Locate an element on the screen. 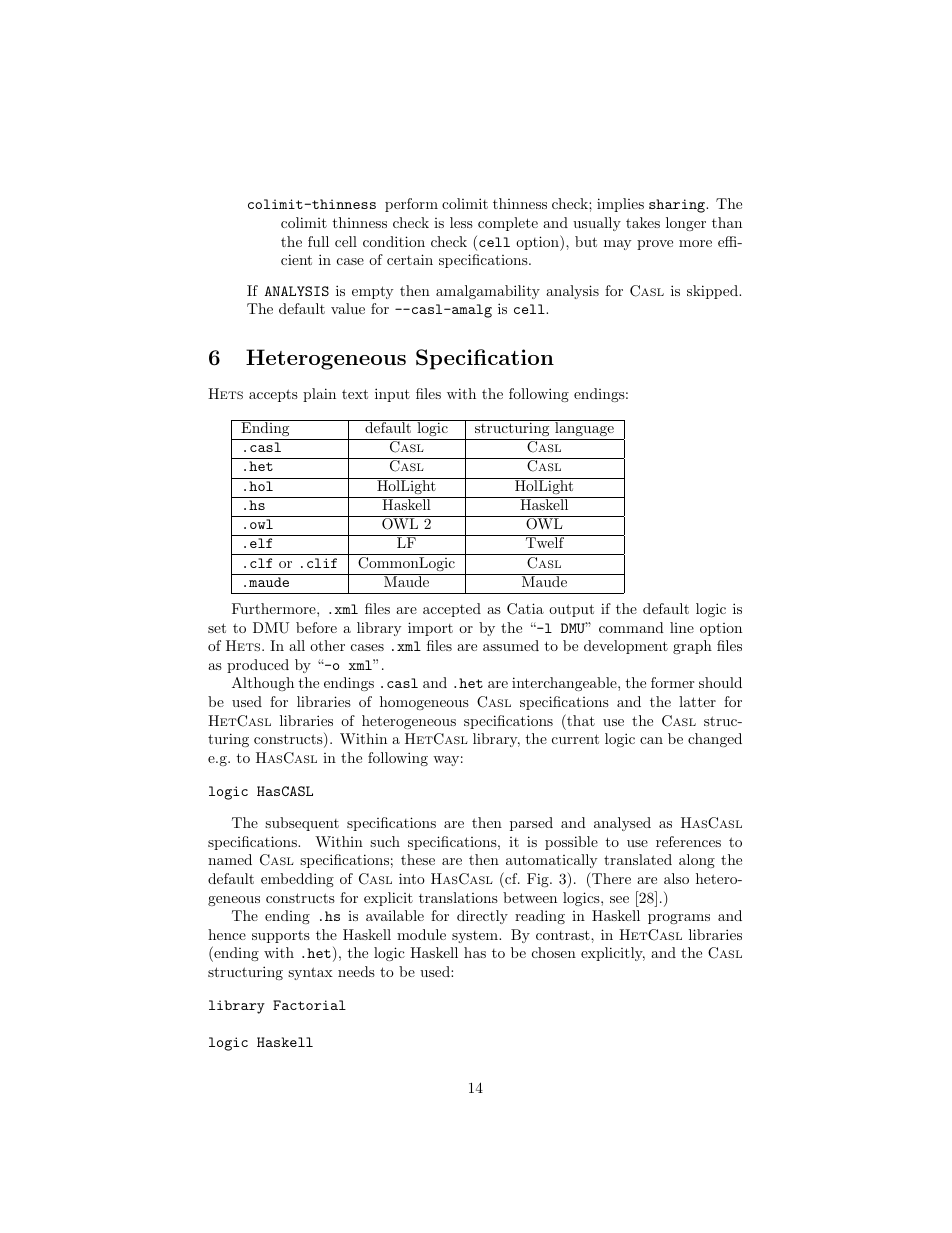  line is located at coordinates (682, 627).
